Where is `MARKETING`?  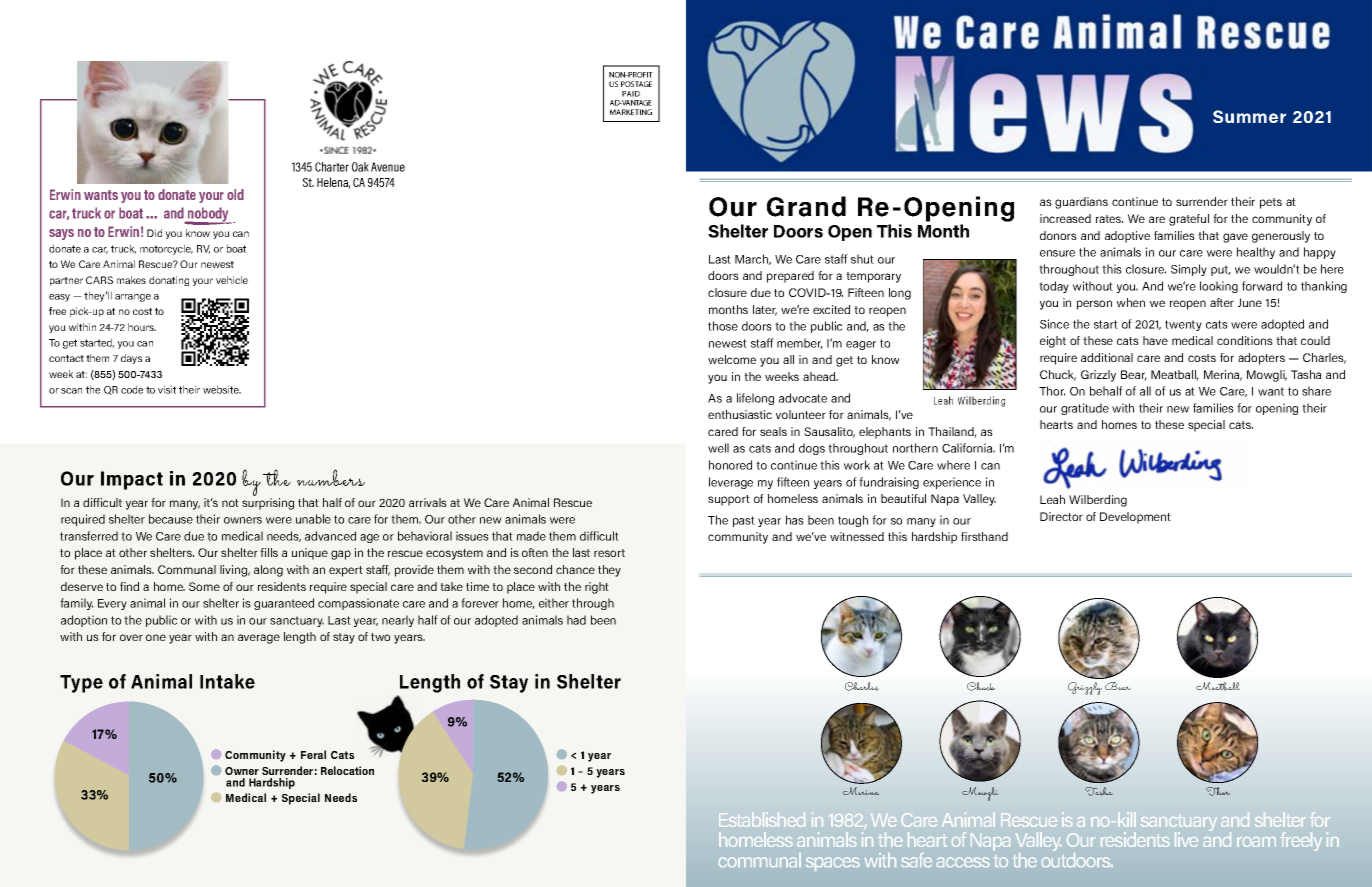
MARKETING is located at coordinates (631, 112).
